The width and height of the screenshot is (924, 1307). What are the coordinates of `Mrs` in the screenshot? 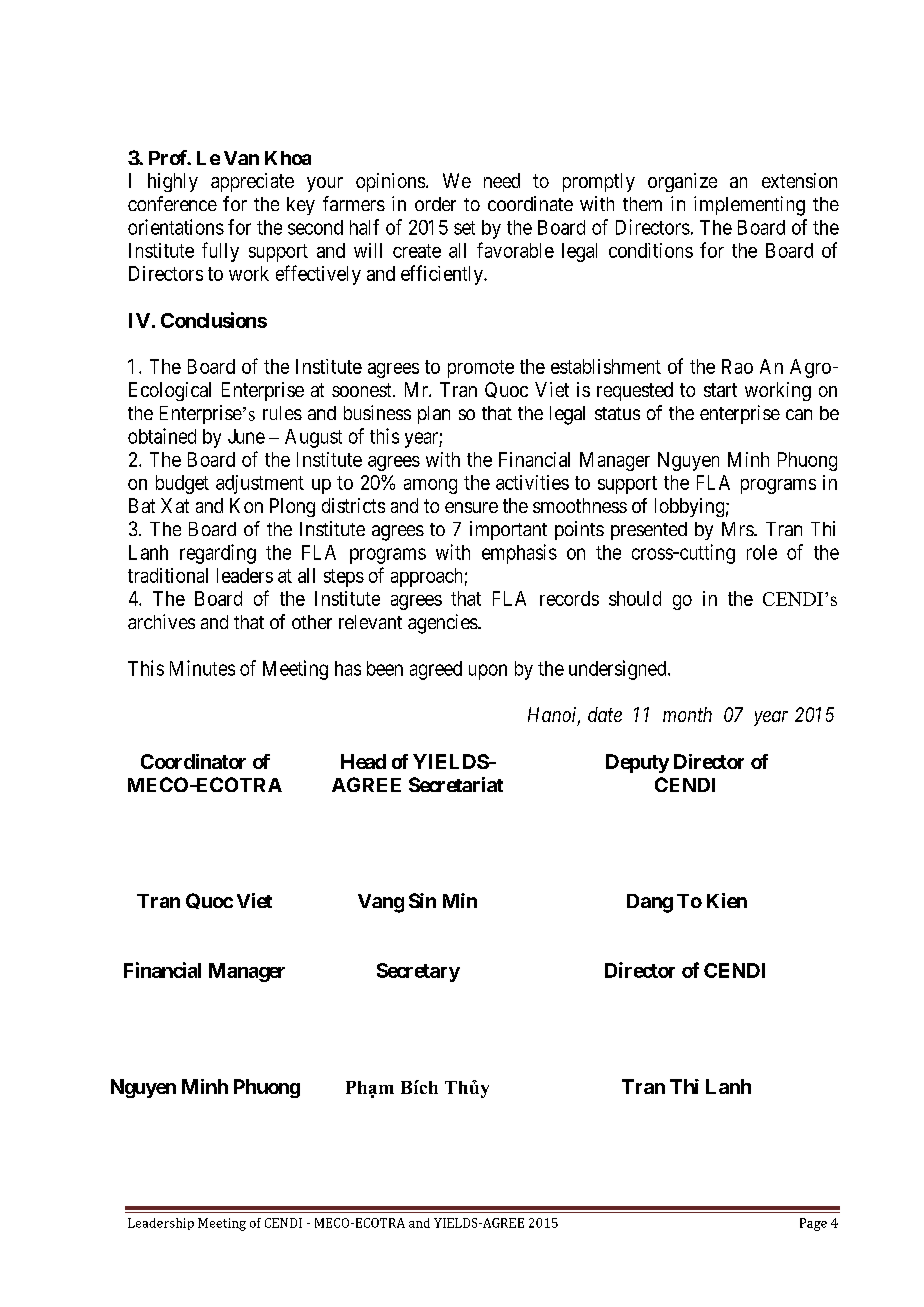 It's located at (738, 529).
